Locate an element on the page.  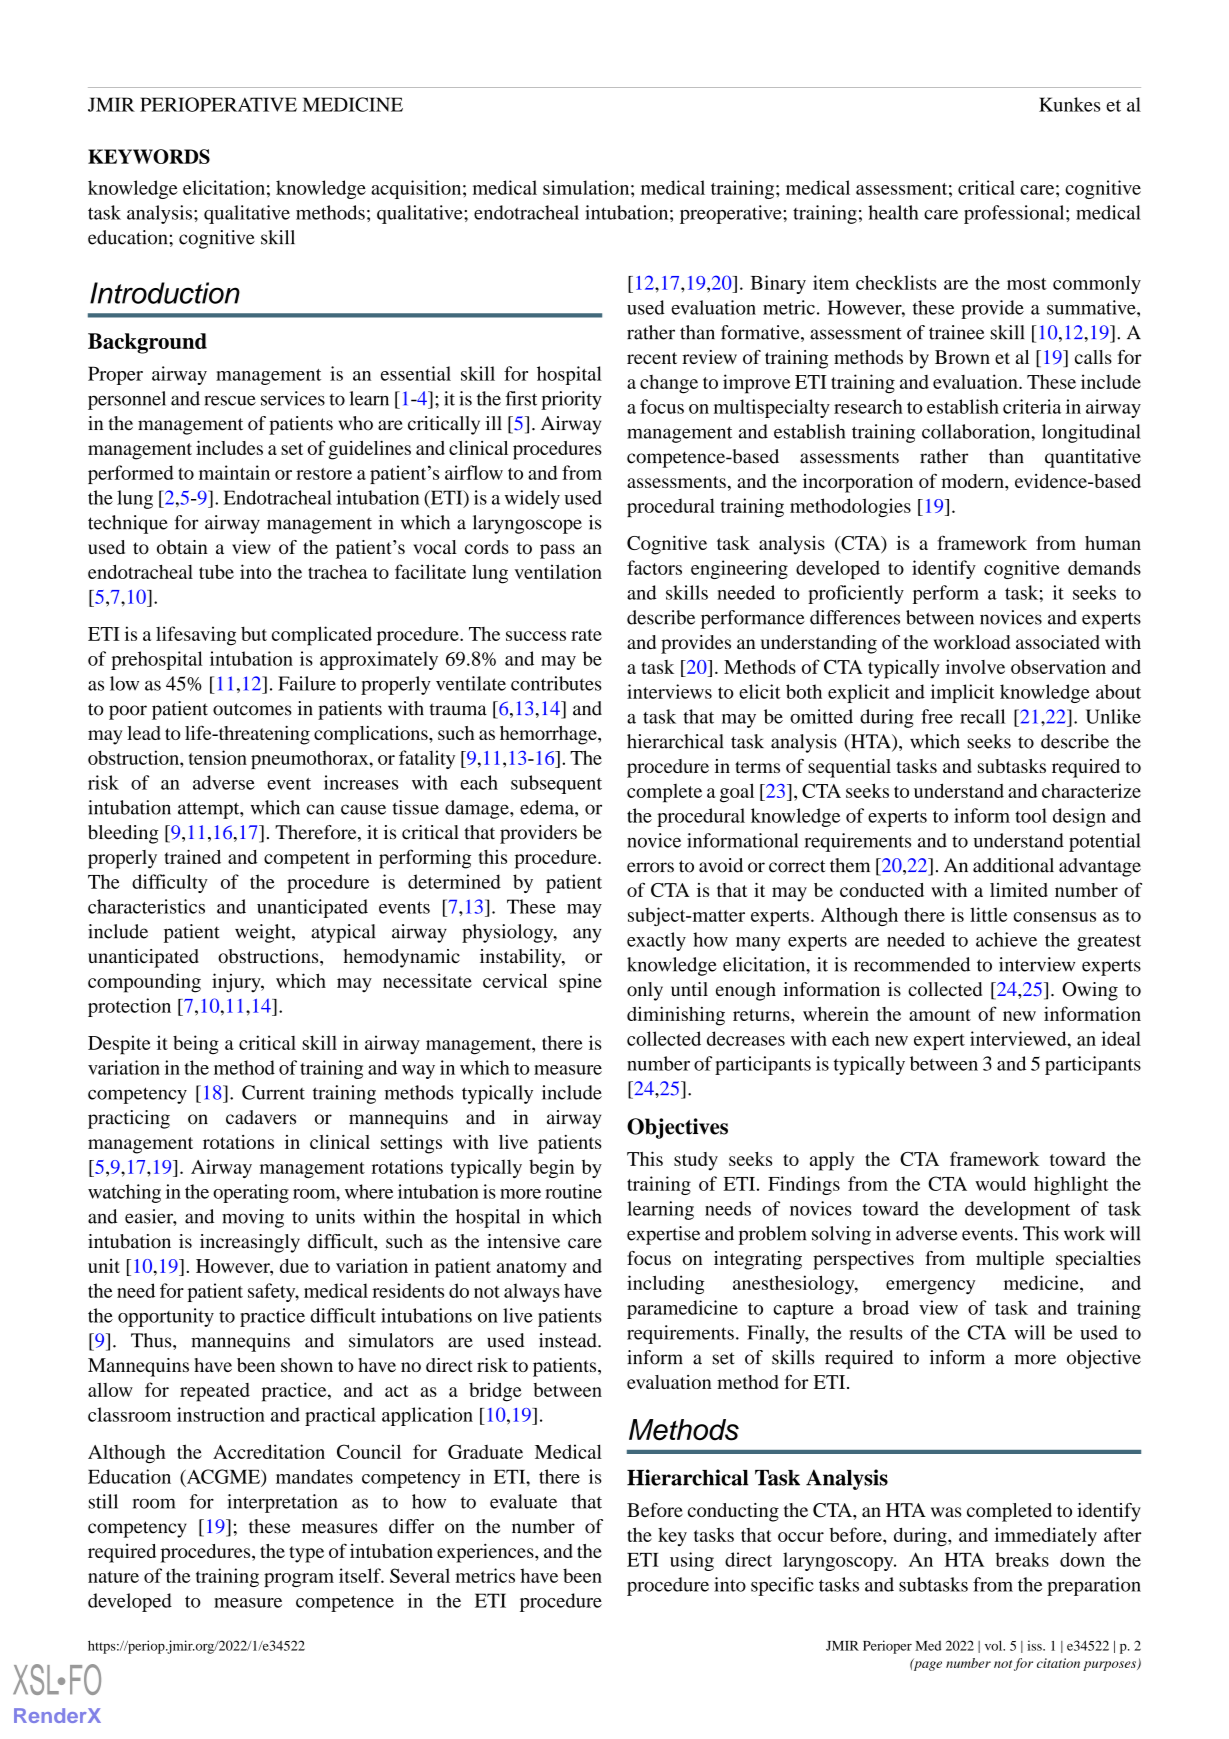
involve is located at coordinates (975, 666).
